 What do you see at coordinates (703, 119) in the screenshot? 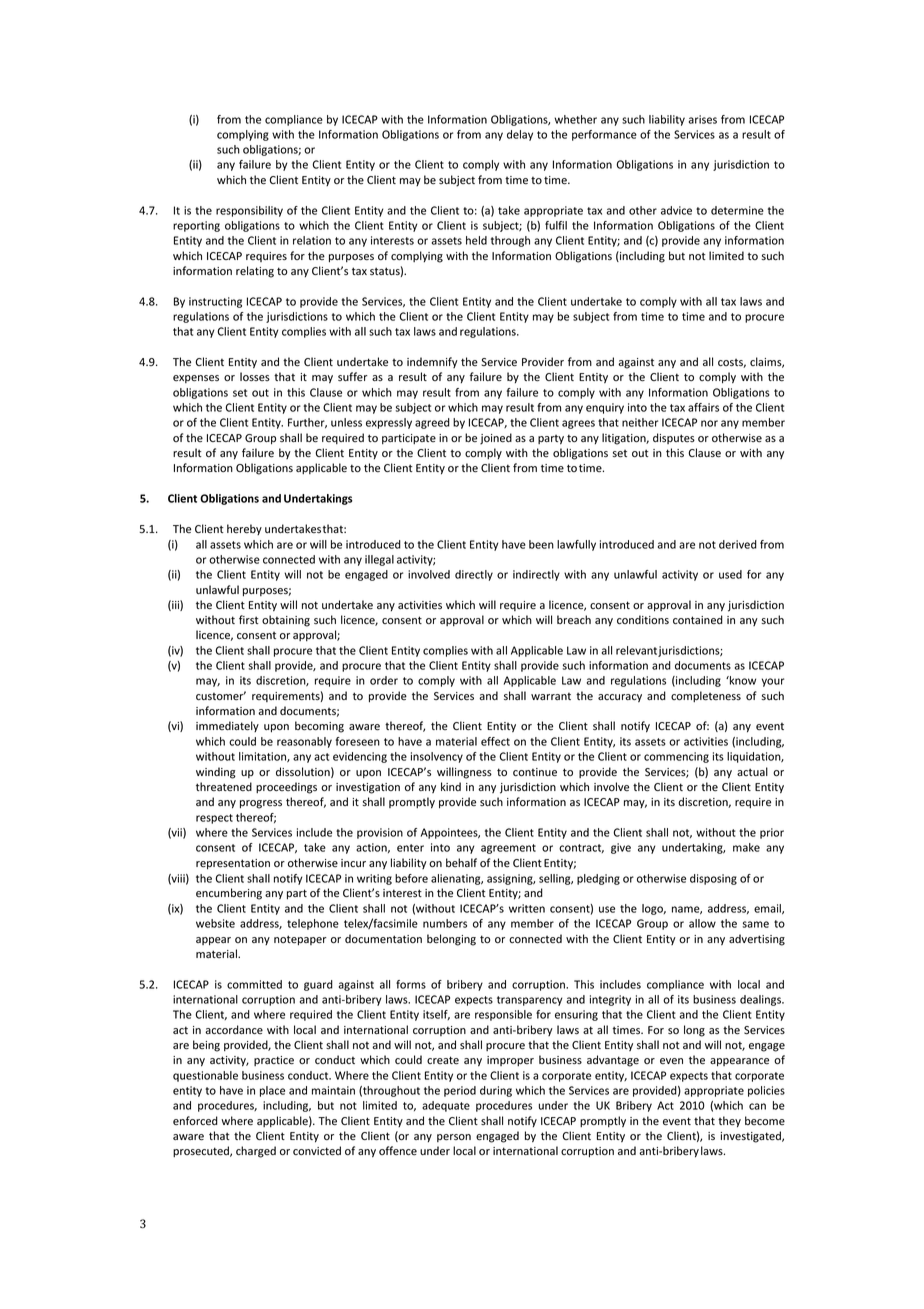
I see `arises` at bounding box center [703, 119].
